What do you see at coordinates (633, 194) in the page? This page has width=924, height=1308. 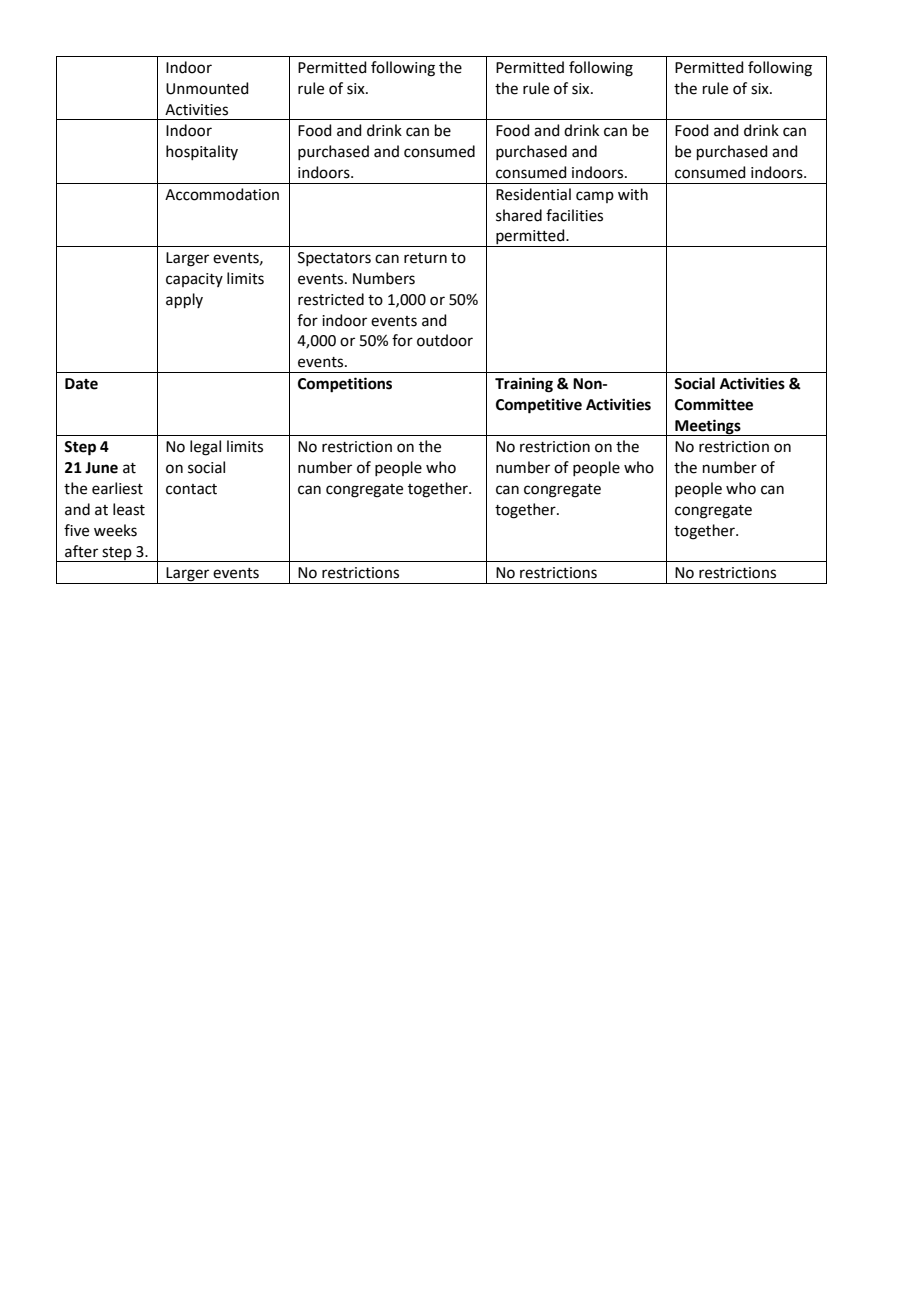 I see `with` at bounding box center [633, 194].
